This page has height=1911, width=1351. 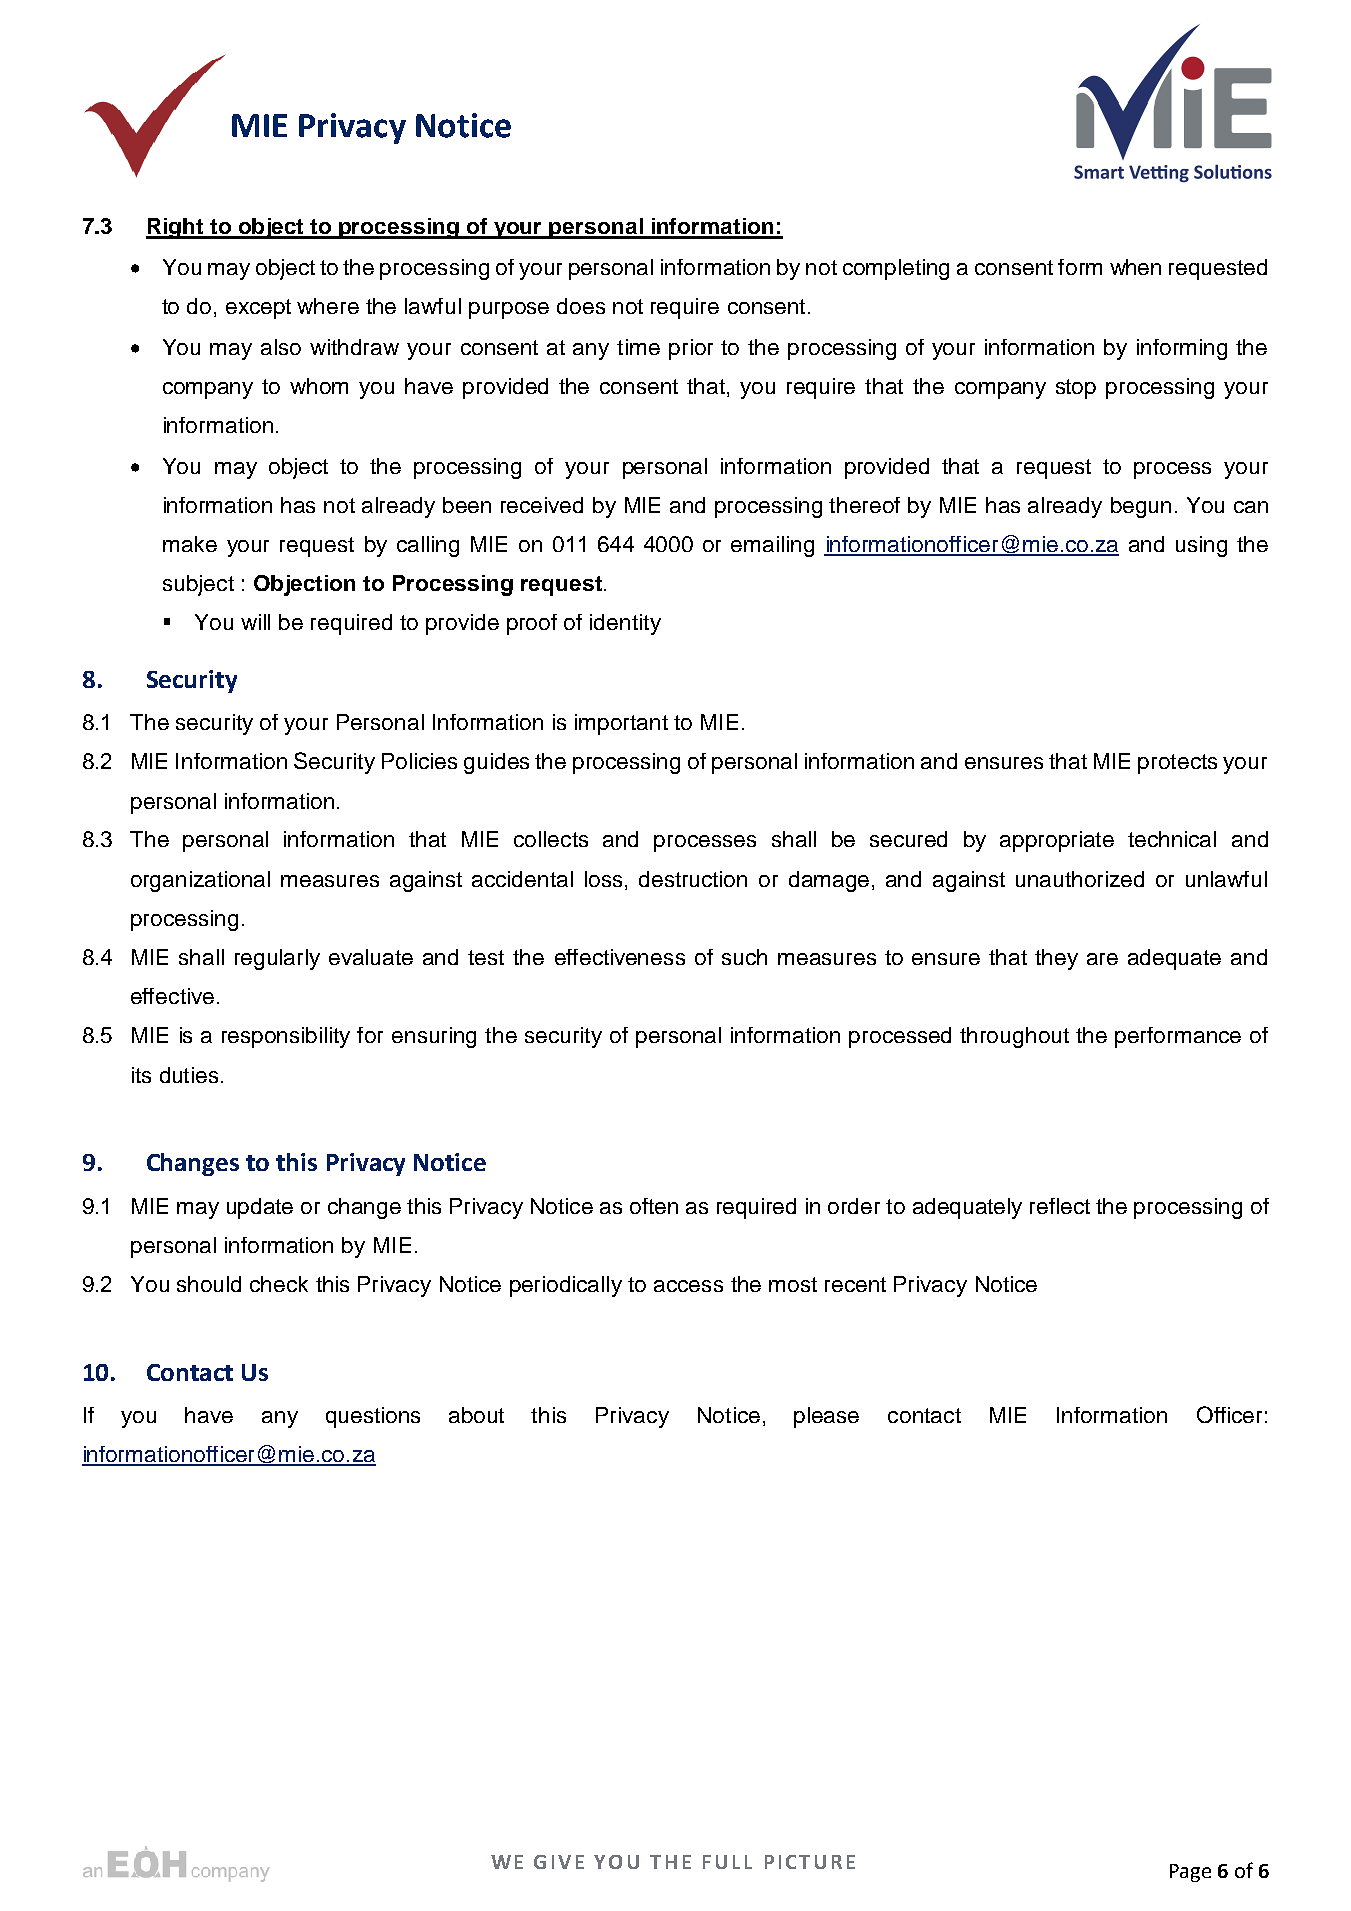 I want to click on check, so click(x=279, y=1284).
